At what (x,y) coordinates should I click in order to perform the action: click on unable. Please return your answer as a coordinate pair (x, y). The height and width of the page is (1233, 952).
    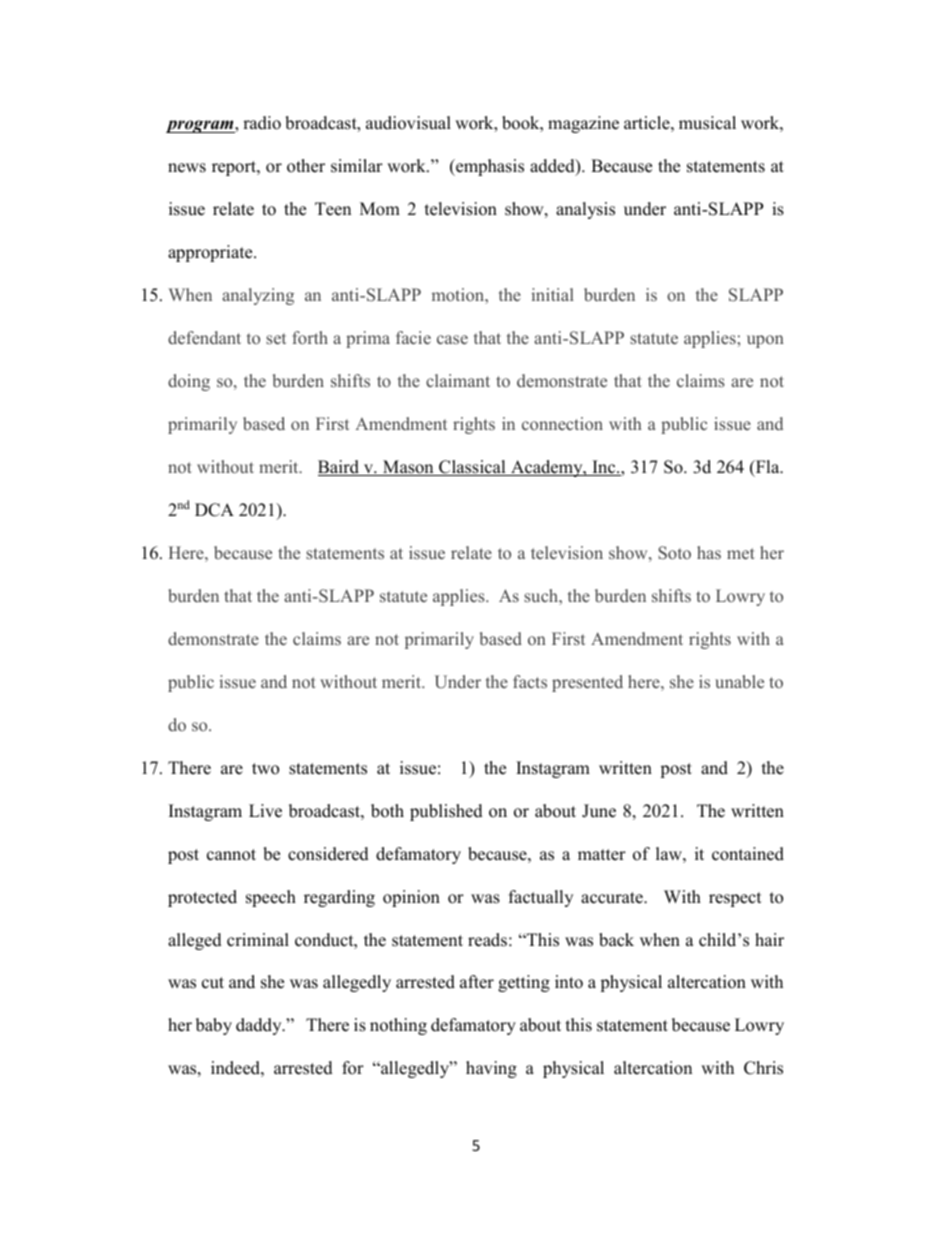
    Looking at the image, I should click on (739, 681).
